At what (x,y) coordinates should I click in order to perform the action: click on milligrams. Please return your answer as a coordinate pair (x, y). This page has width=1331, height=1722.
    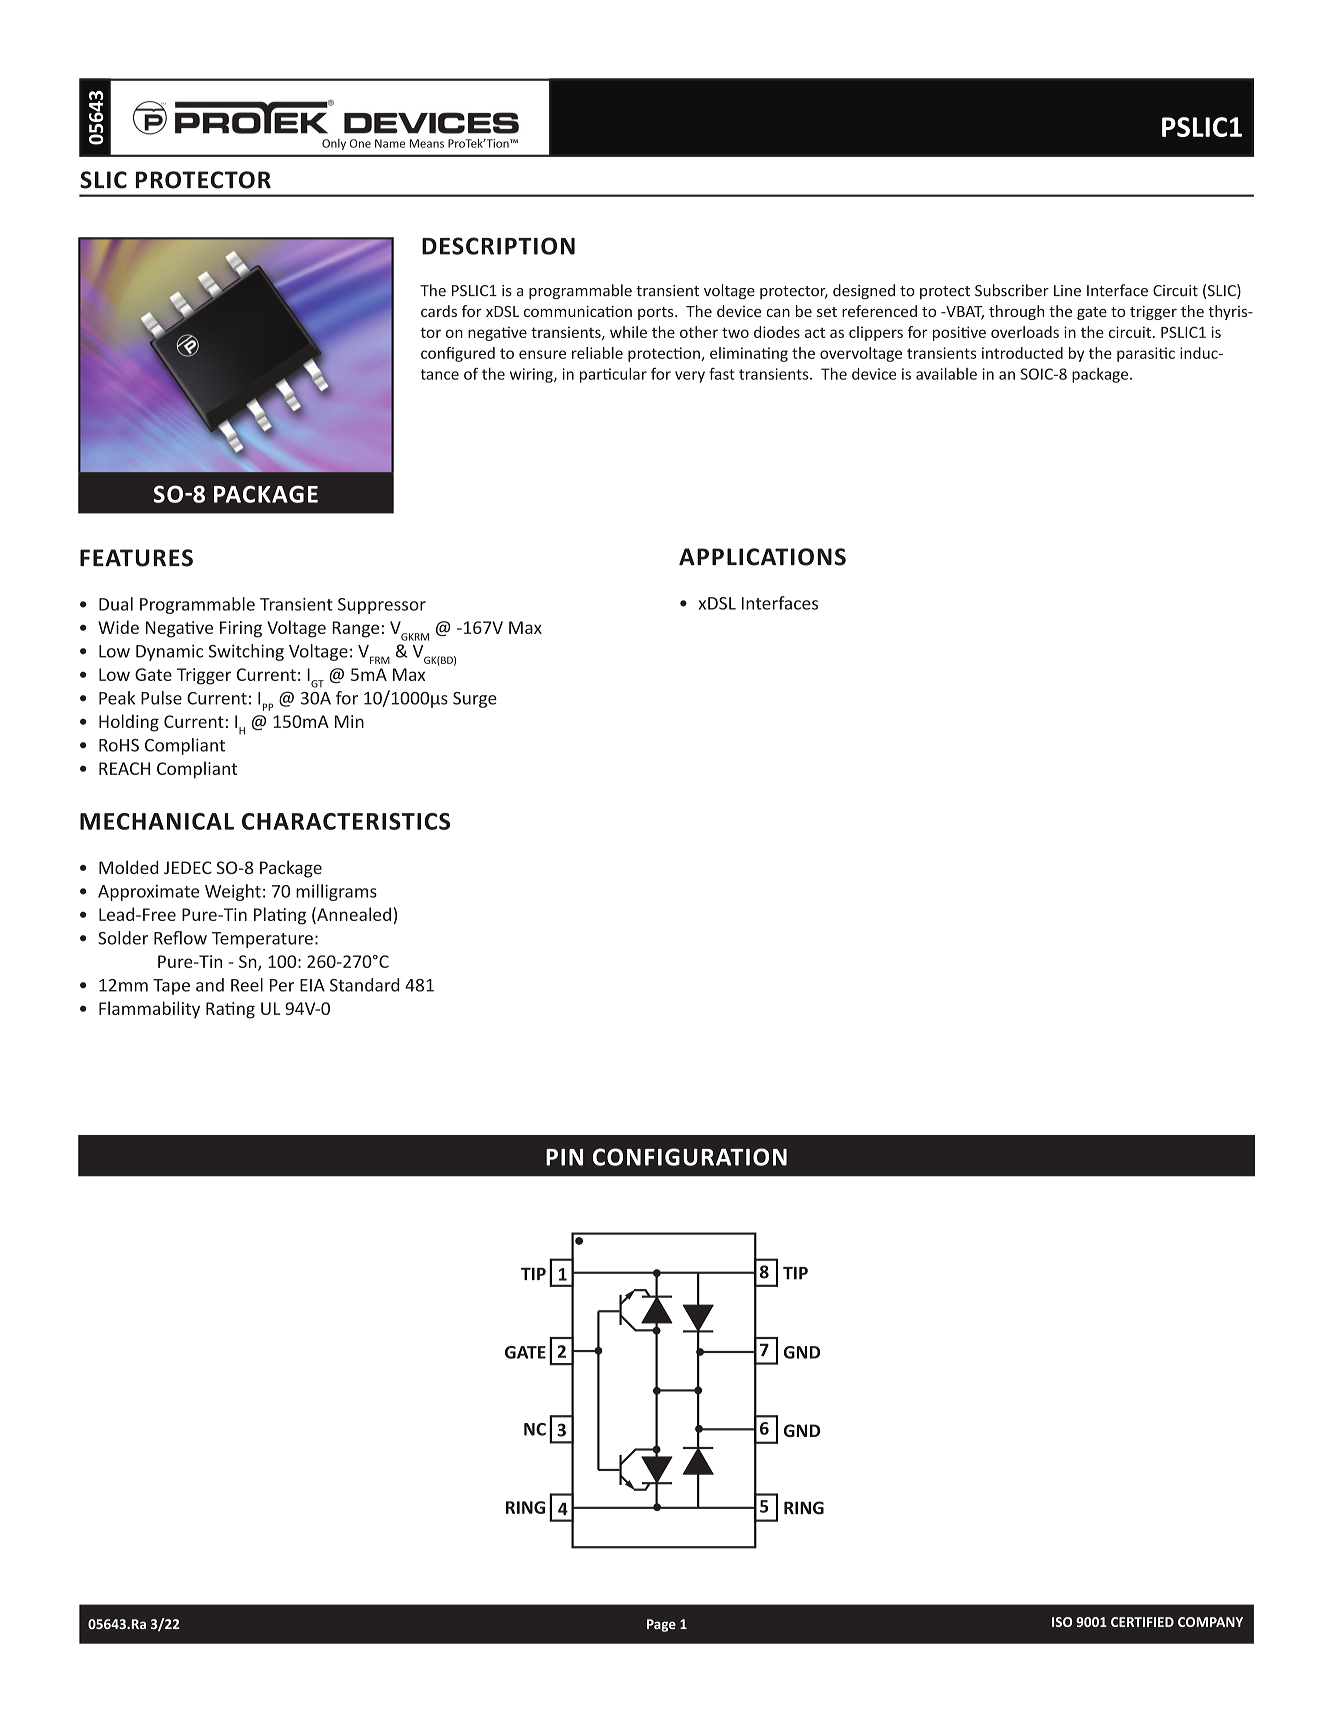
    Looking at the image, I should click on (336, 892).
